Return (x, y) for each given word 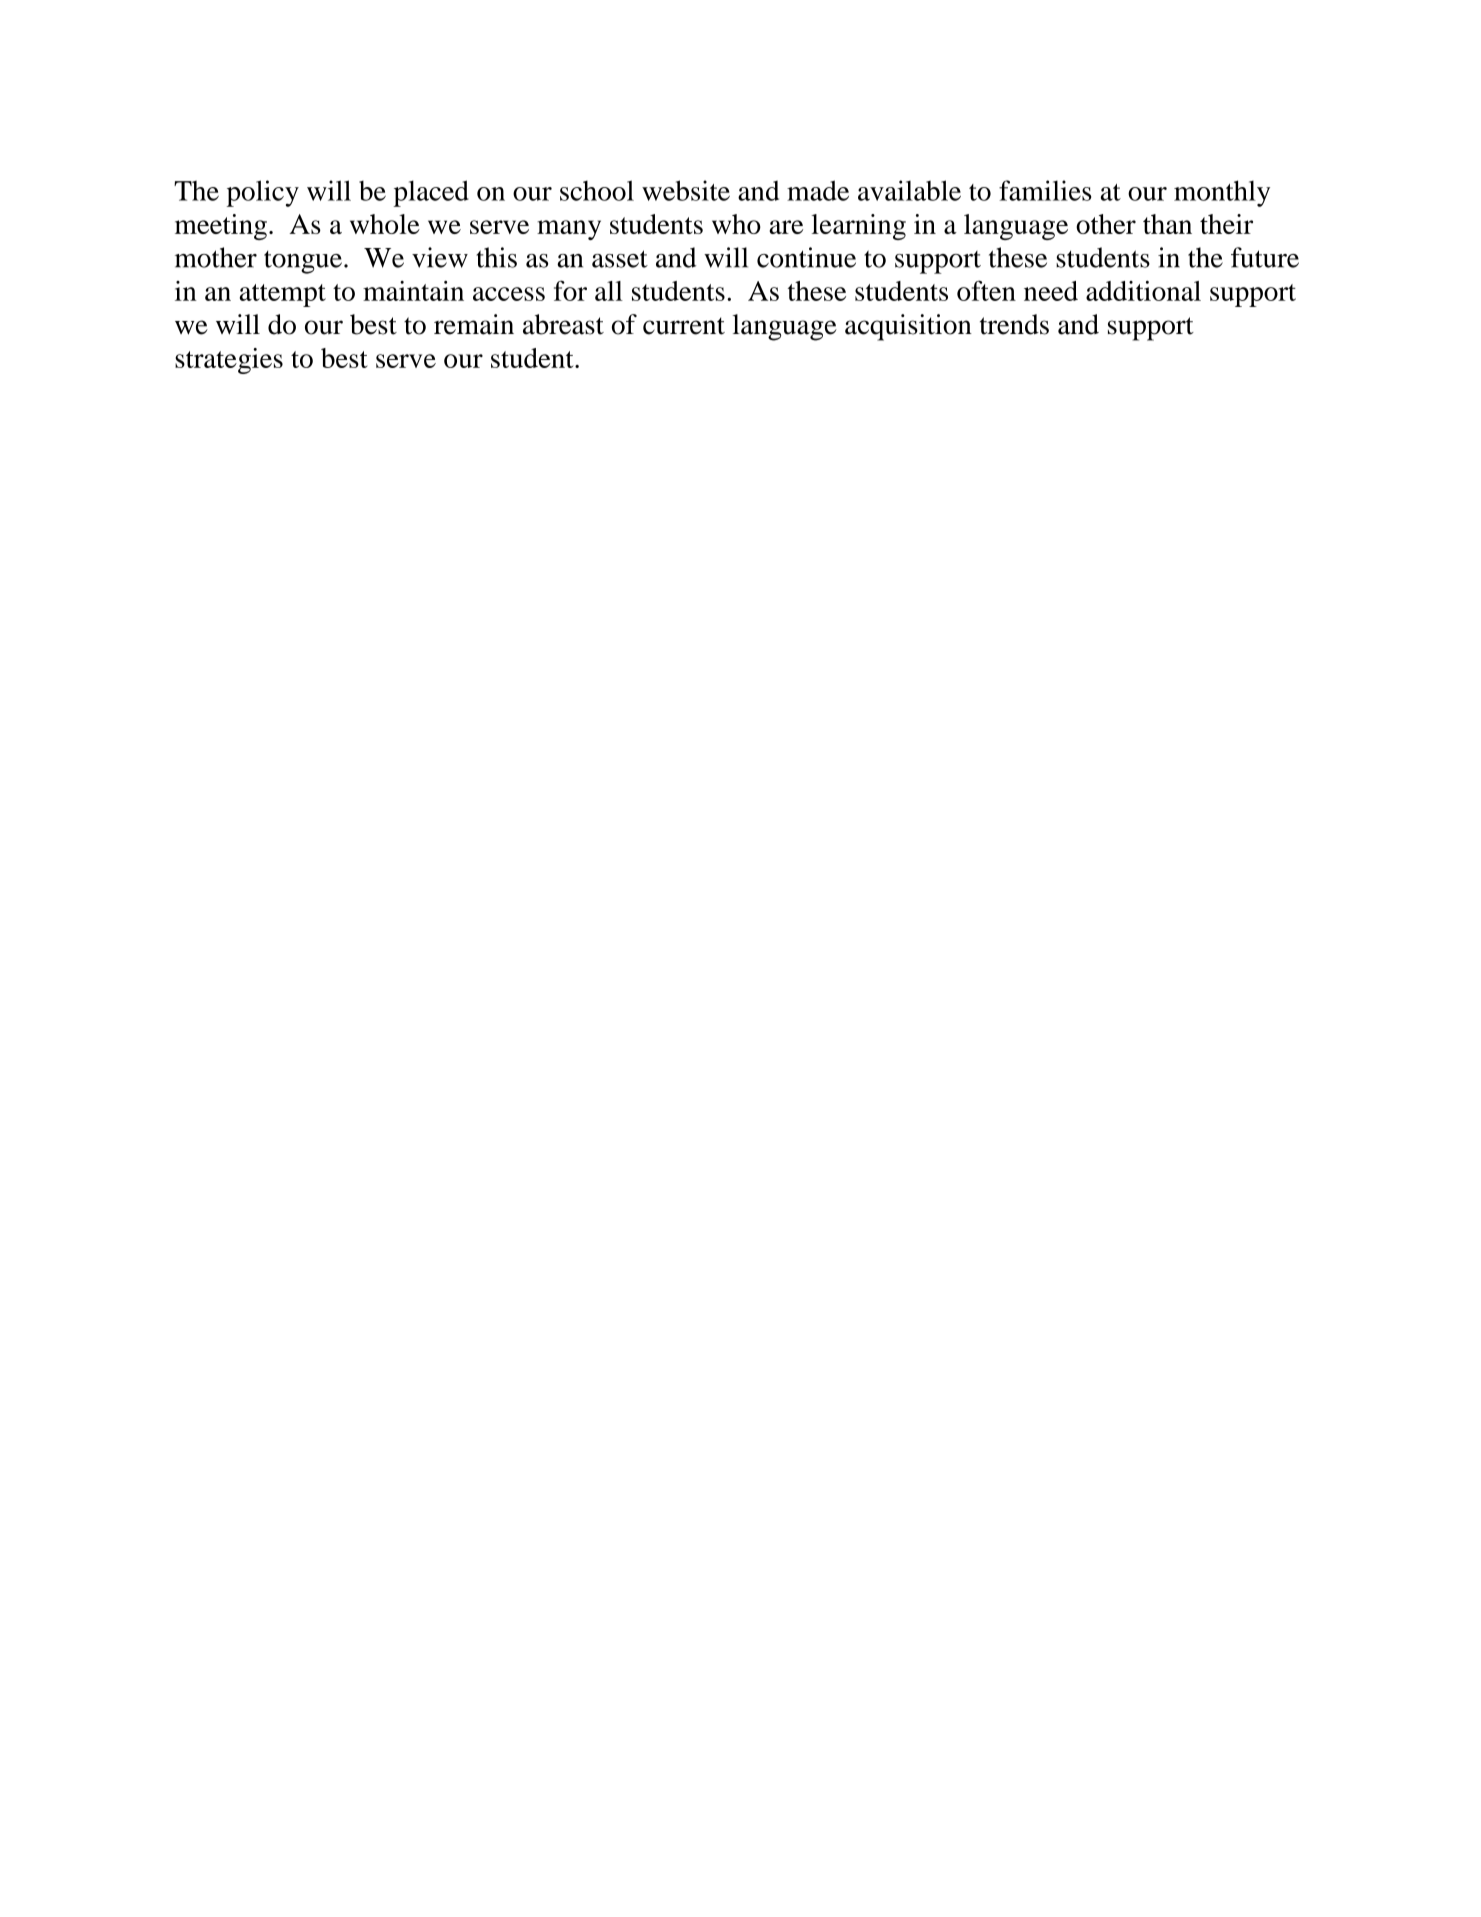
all (609, 291)
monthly (1222, 193)
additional (1143, 291)
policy (263, 193)
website (686, 190)
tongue (303, 262)
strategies (229, 361)
